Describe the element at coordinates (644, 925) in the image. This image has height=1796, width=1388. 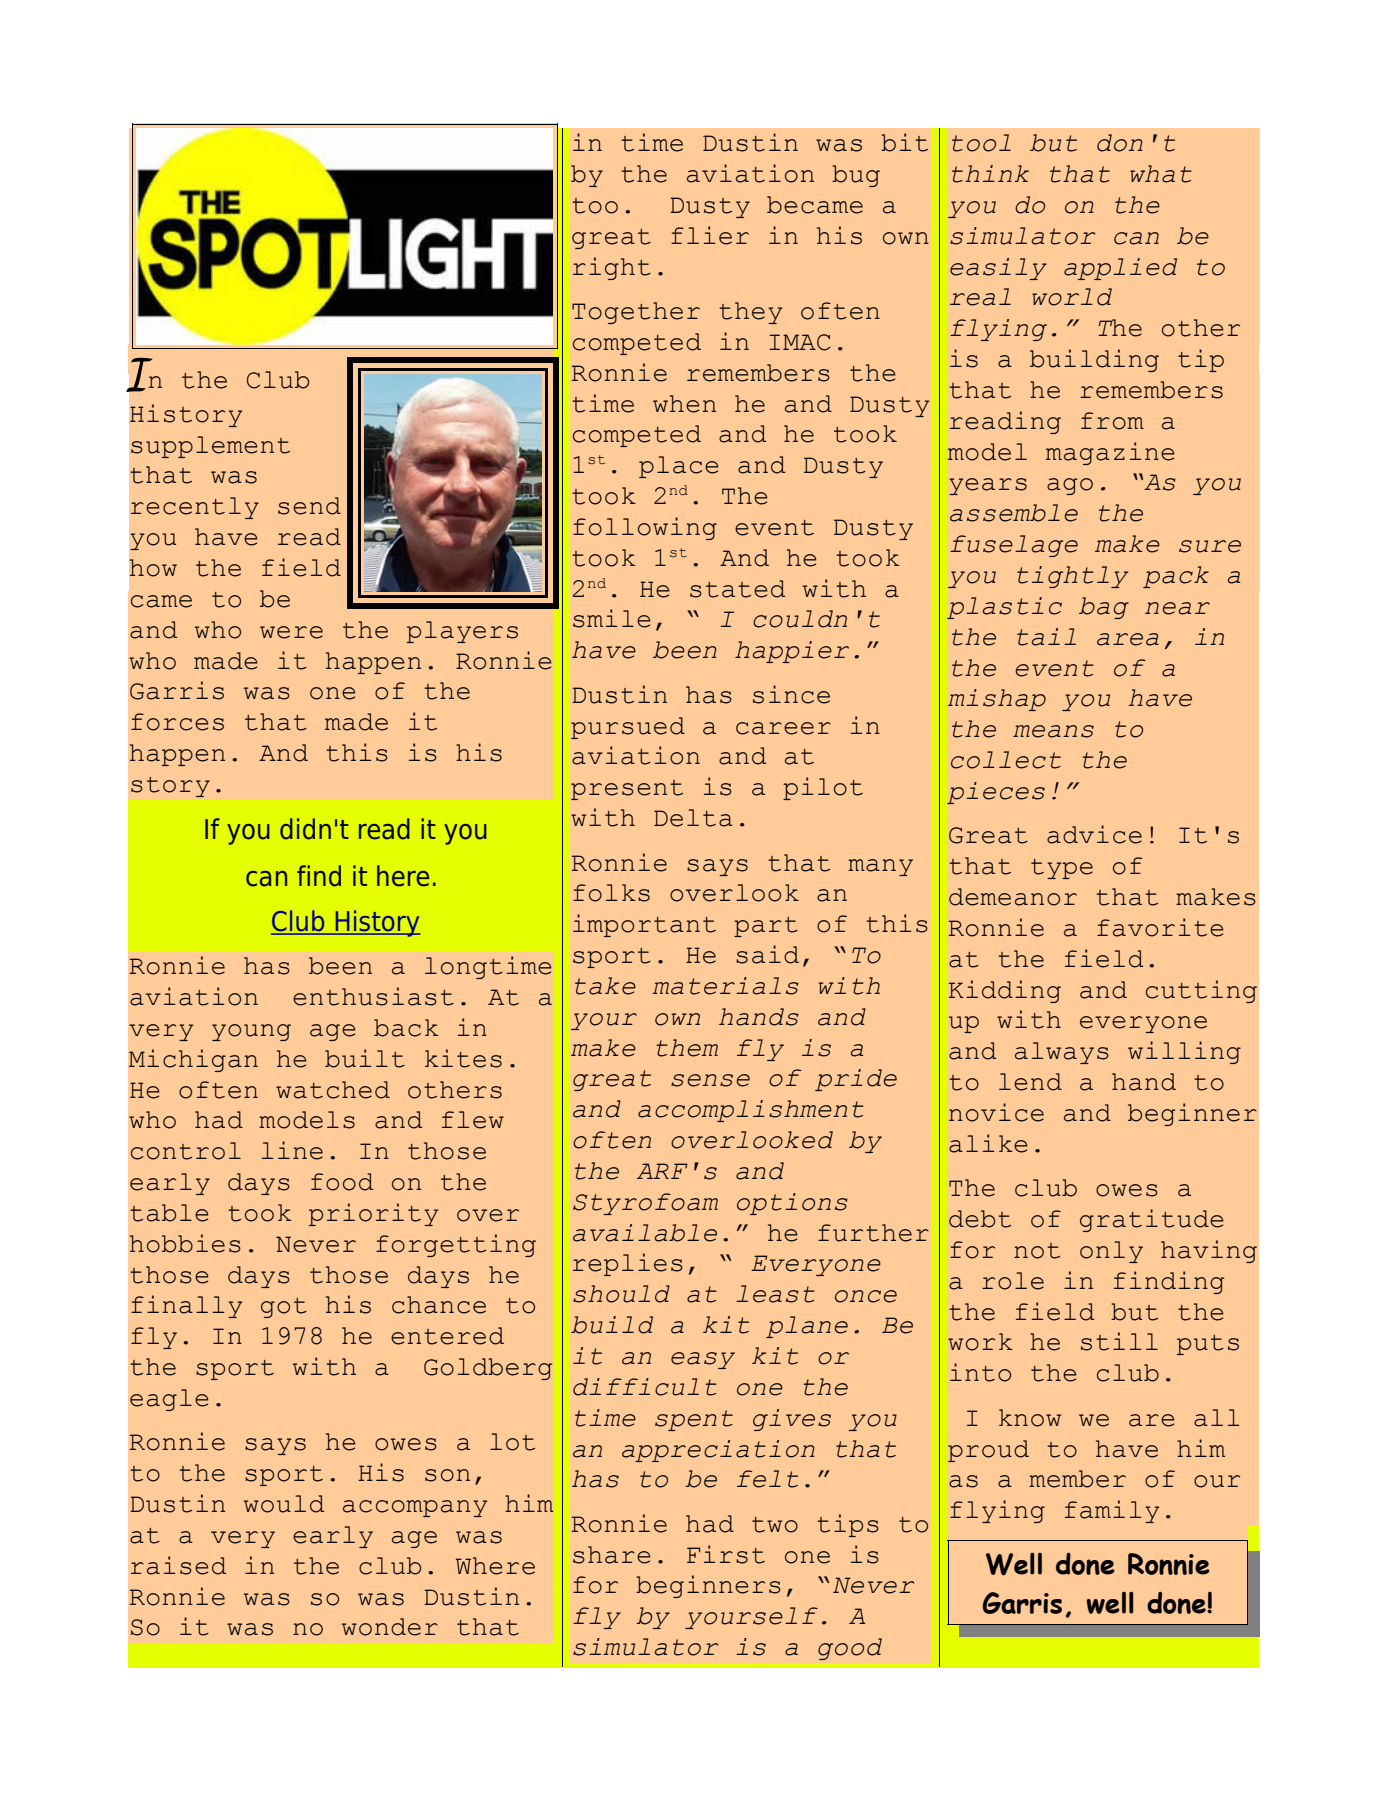
I see `important` at that location.
